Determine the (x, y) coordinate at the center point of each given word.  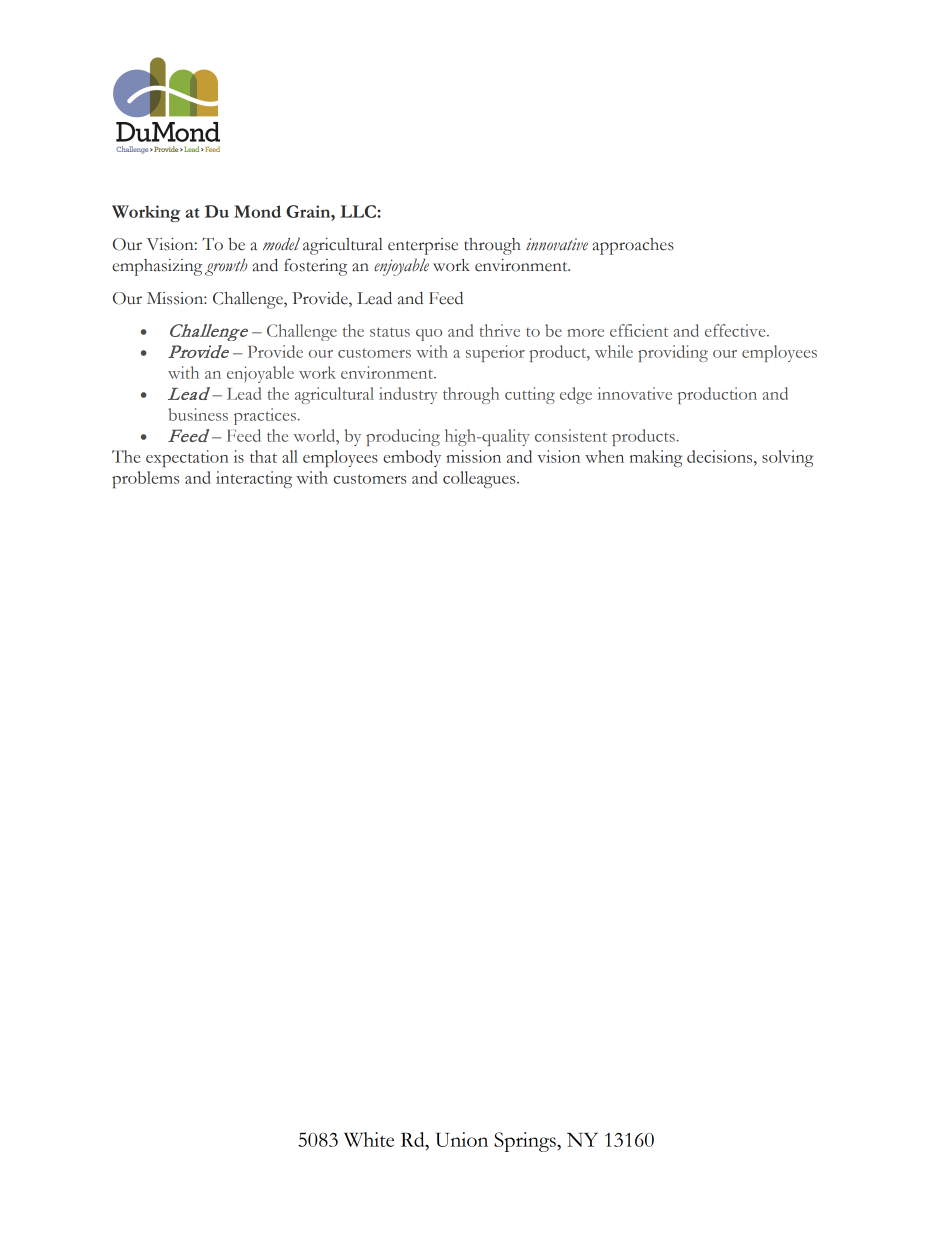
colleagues (480, 479)
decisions (721, 456)
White (369, 1139)
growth (226, 267)
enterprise (423, 246)
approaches (633, 246)
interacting (254, 479)
